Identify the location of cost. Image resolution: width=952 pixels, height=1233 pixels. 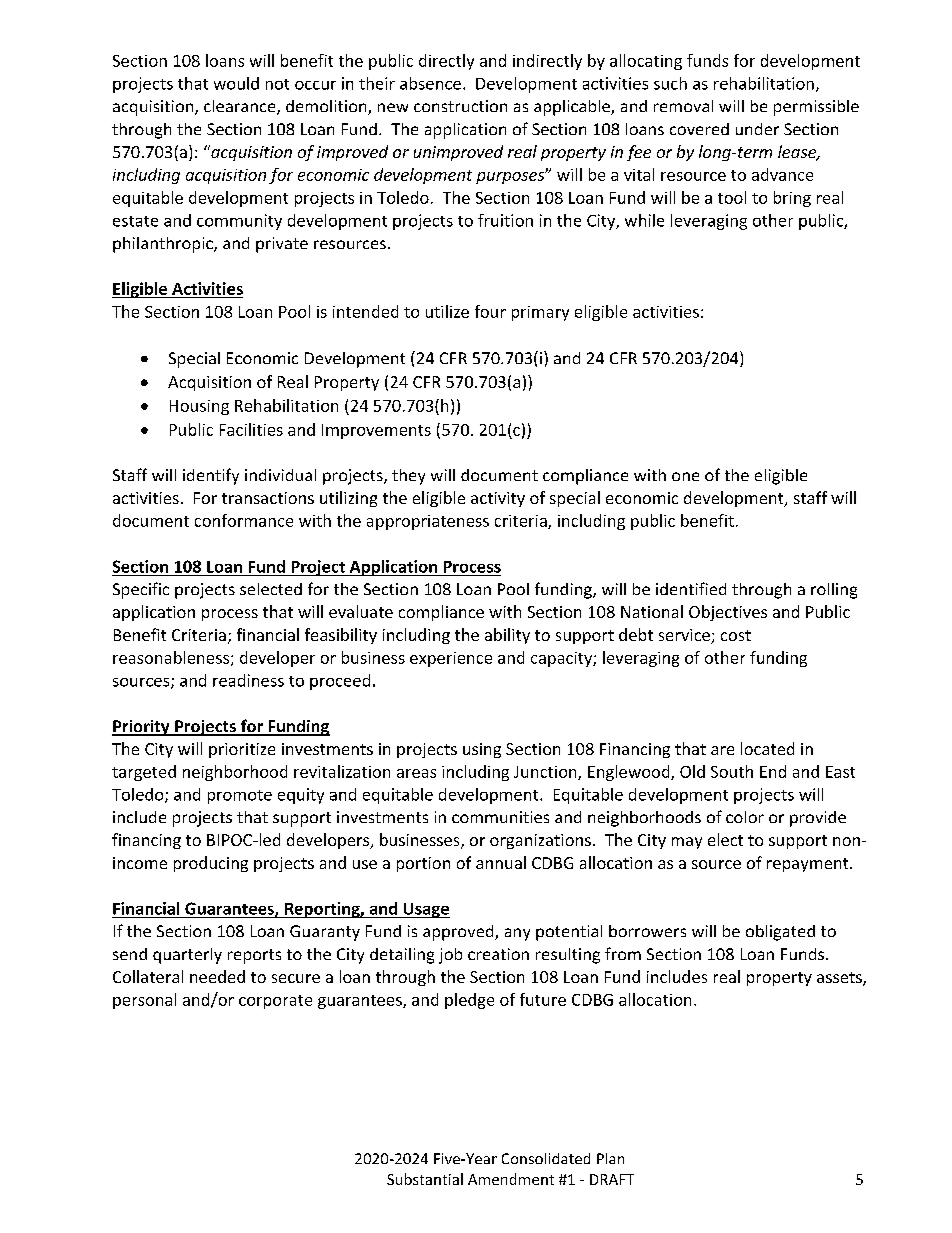
(736, 635).
